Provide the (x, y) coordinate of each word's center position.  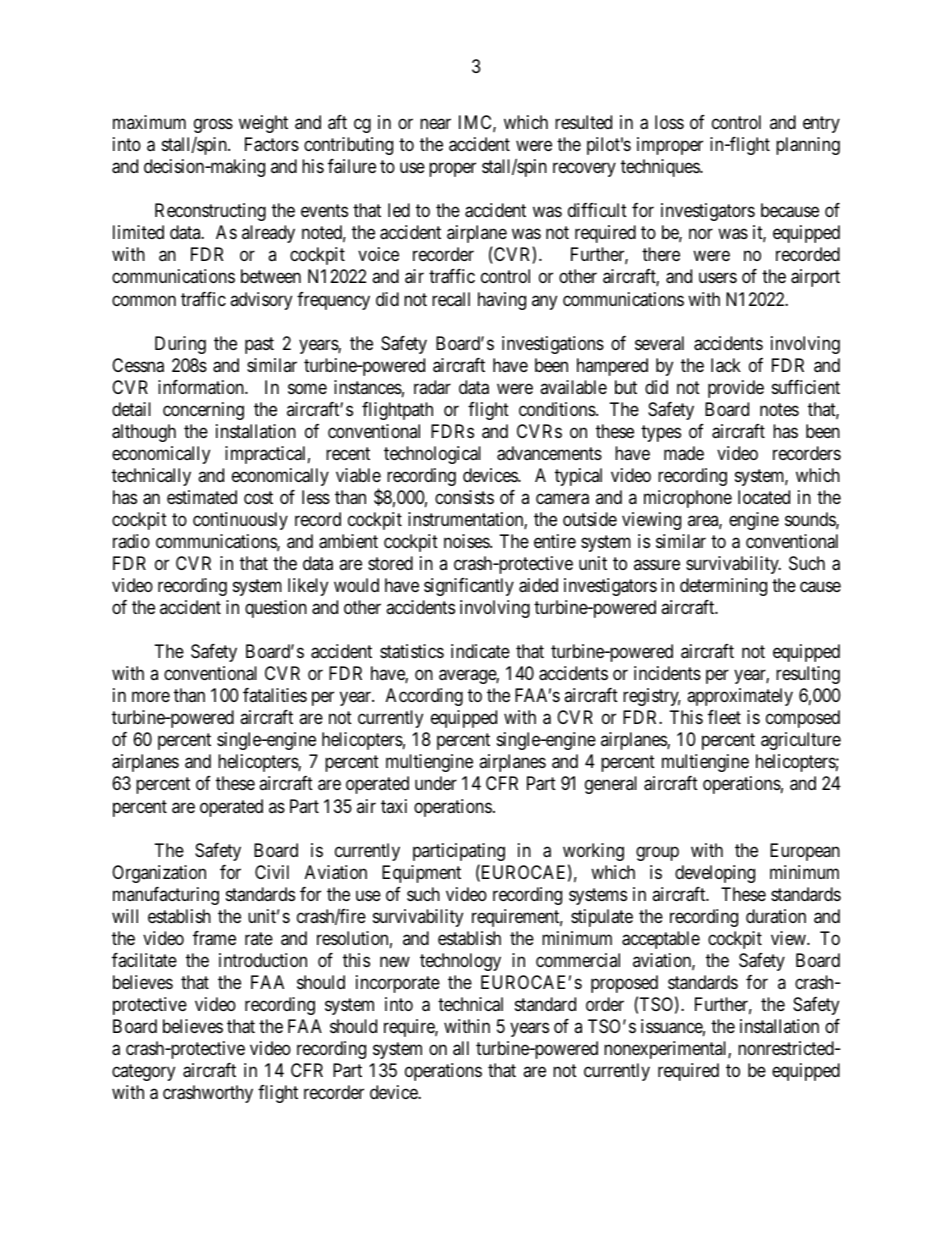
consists (464, 497)
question (276, 609)
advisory (261, 301)
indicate (480, 651)
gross (213, 126)
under (436, 783)
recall (451, 299)
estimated (202, 497)
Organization (159, 874)
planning (808, 146)
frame (214, 938)
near (435, 124)
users (718, 278)
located (764, 497)
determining (723, 587)
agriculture (801, 741)
